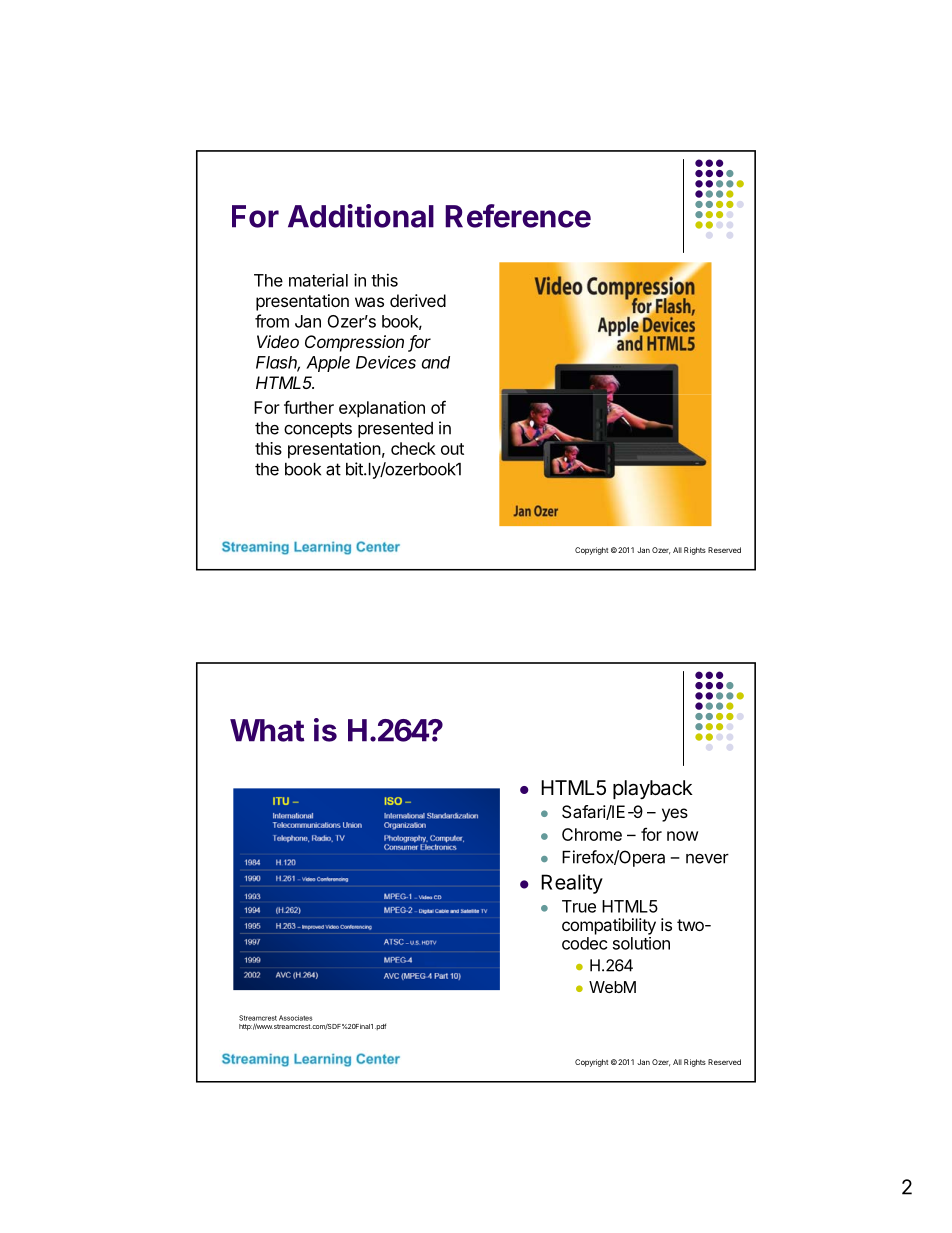  Describe the element at coordinates (518, 216) in the document. I see `Reference` at that location.
